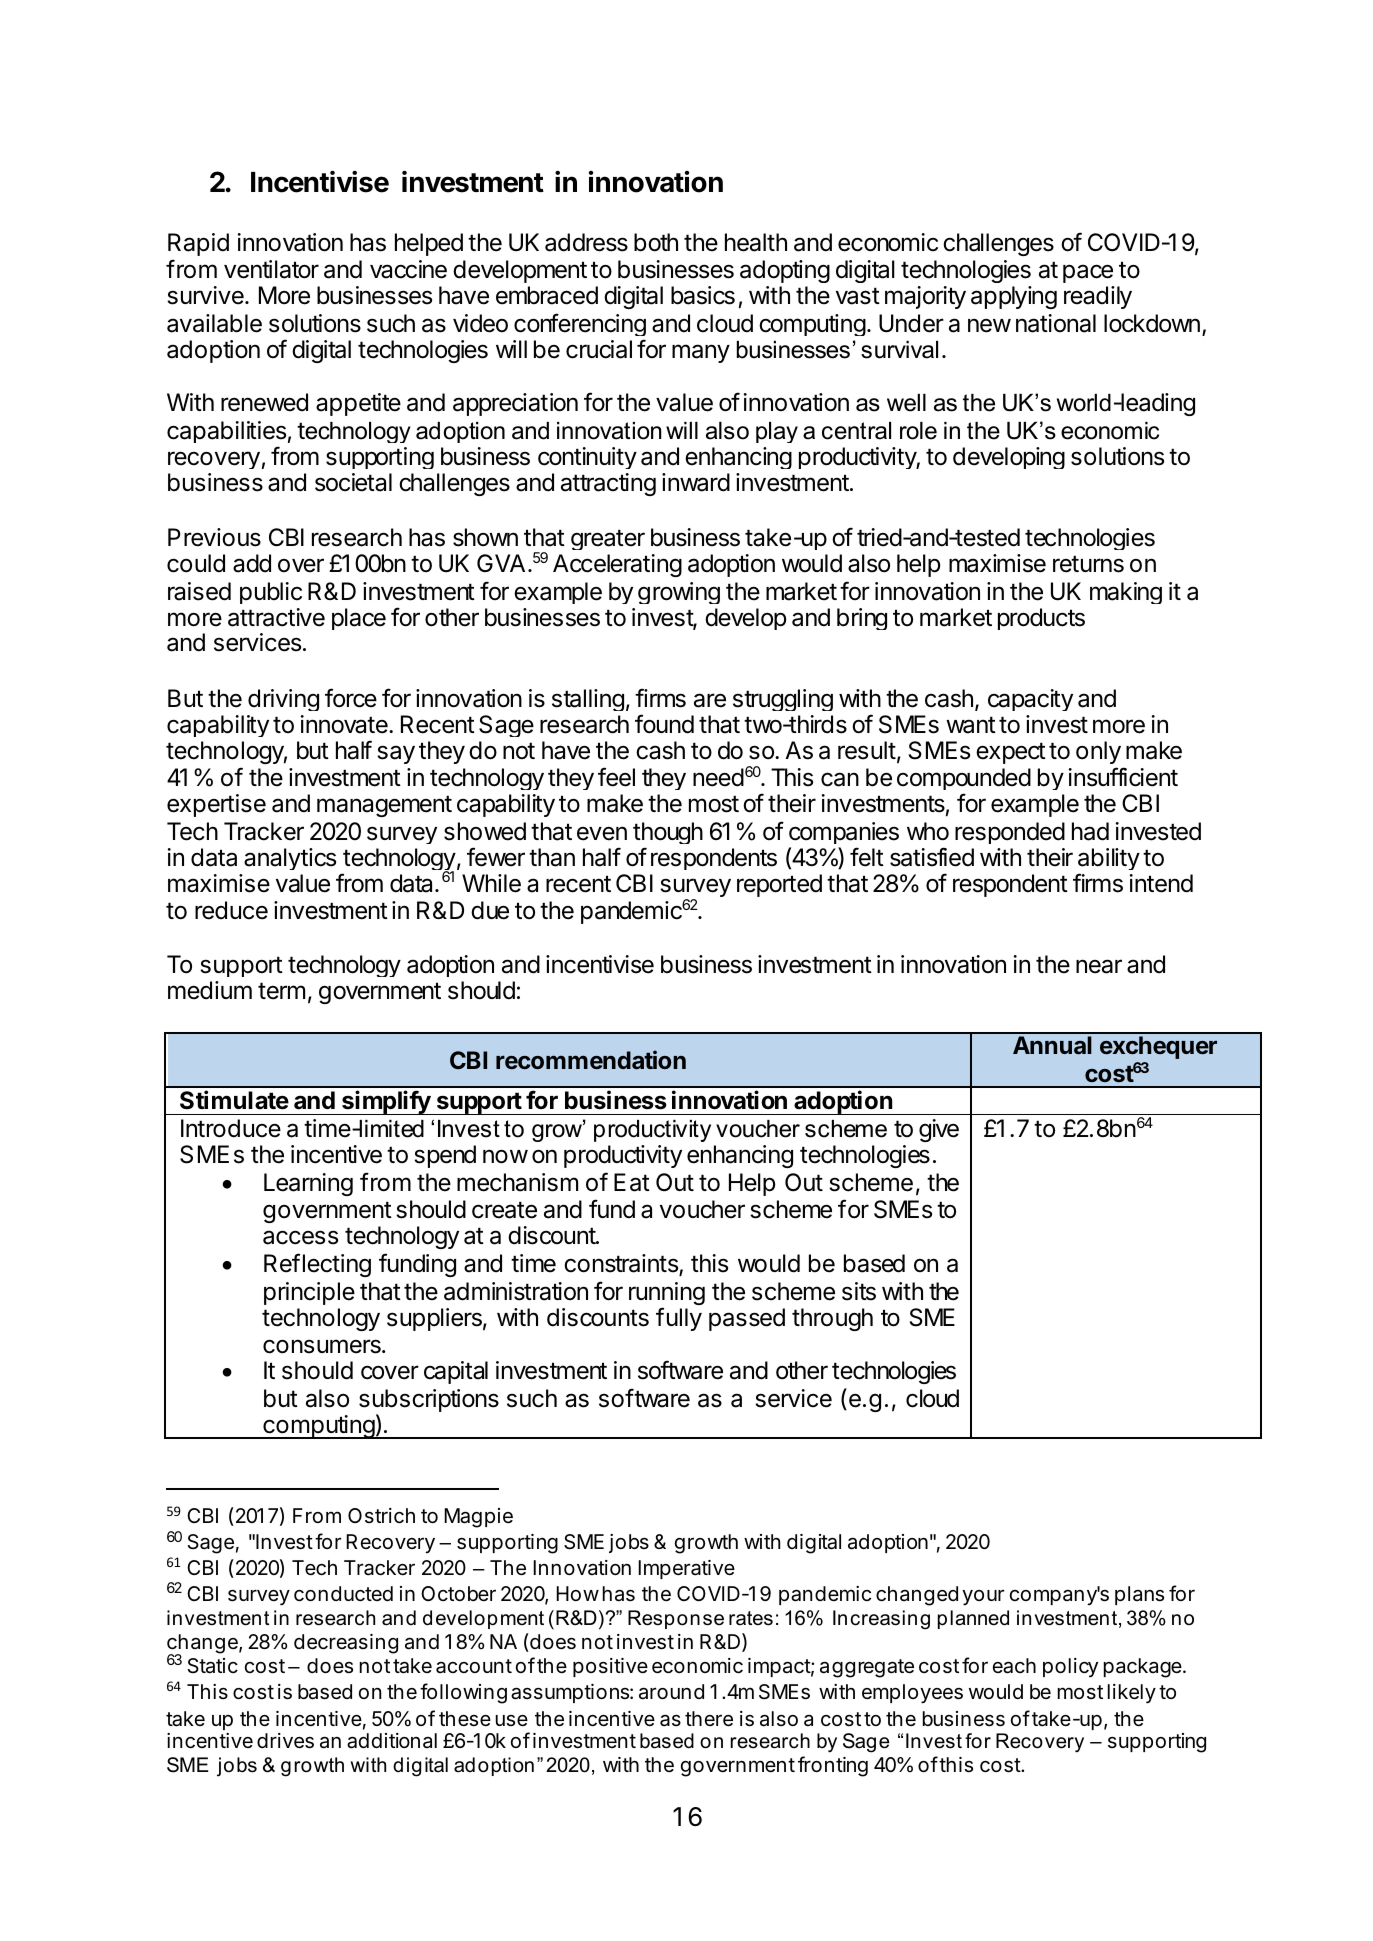 This document has height=1941, width=1373. I want to click on drives, so click(285, 1741).
